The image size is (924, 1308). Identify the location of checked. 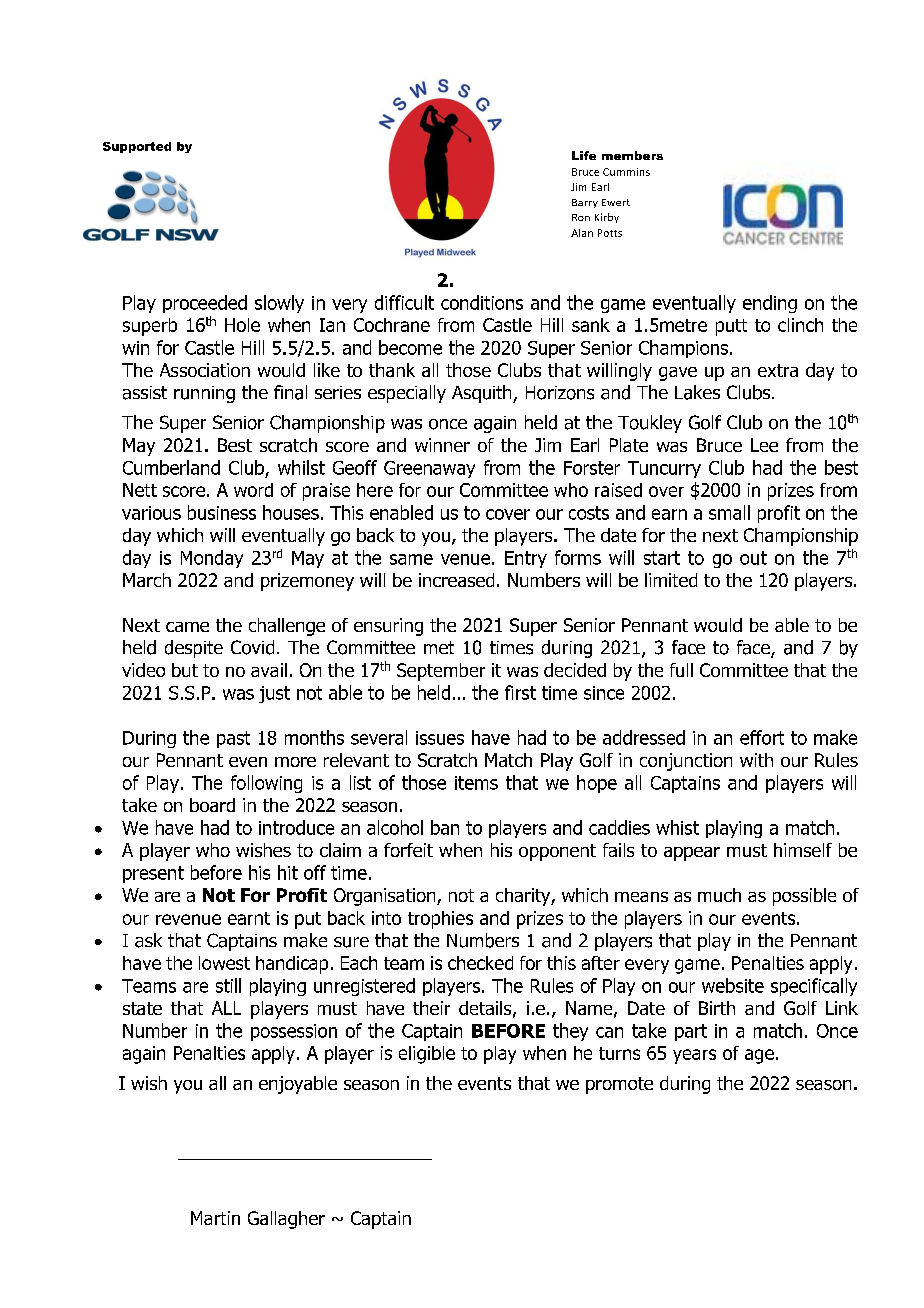
(480, 963).
